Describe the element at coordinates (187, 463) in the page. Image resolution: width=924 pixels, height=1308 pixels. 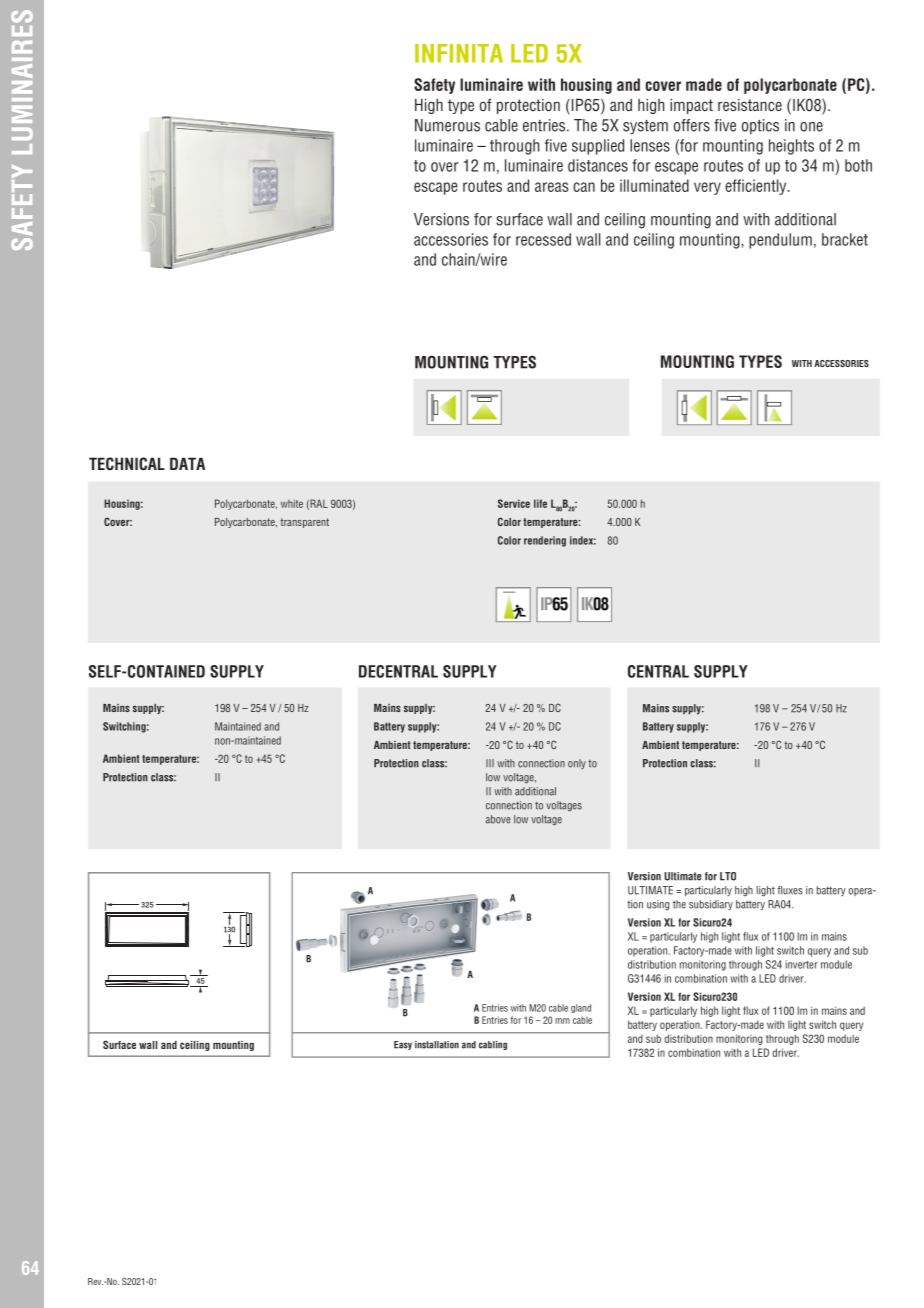
I see `DATA` at that location.
